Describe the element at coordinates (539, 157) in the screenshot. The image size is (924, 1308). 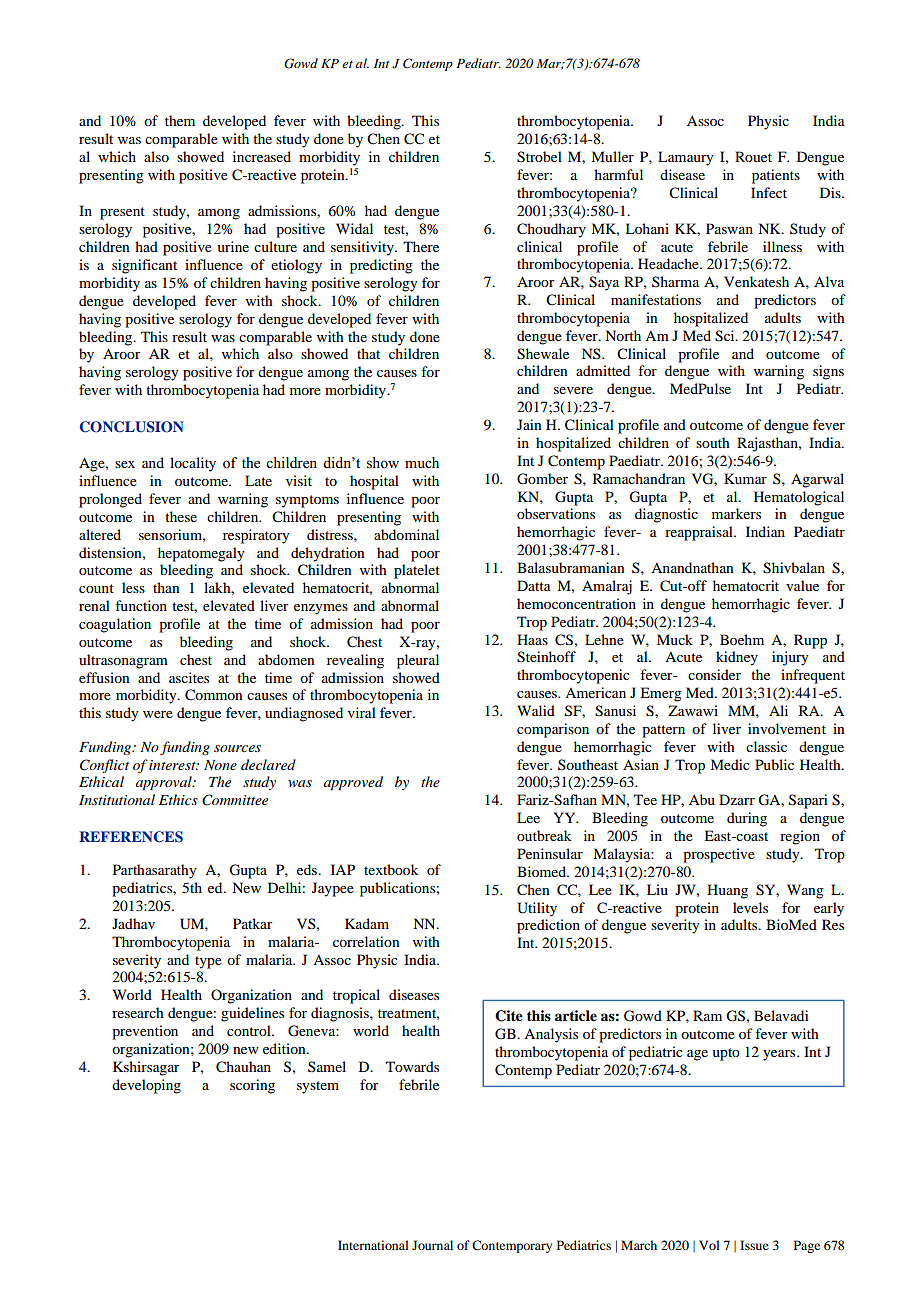
I see `Strobel` at that location.
